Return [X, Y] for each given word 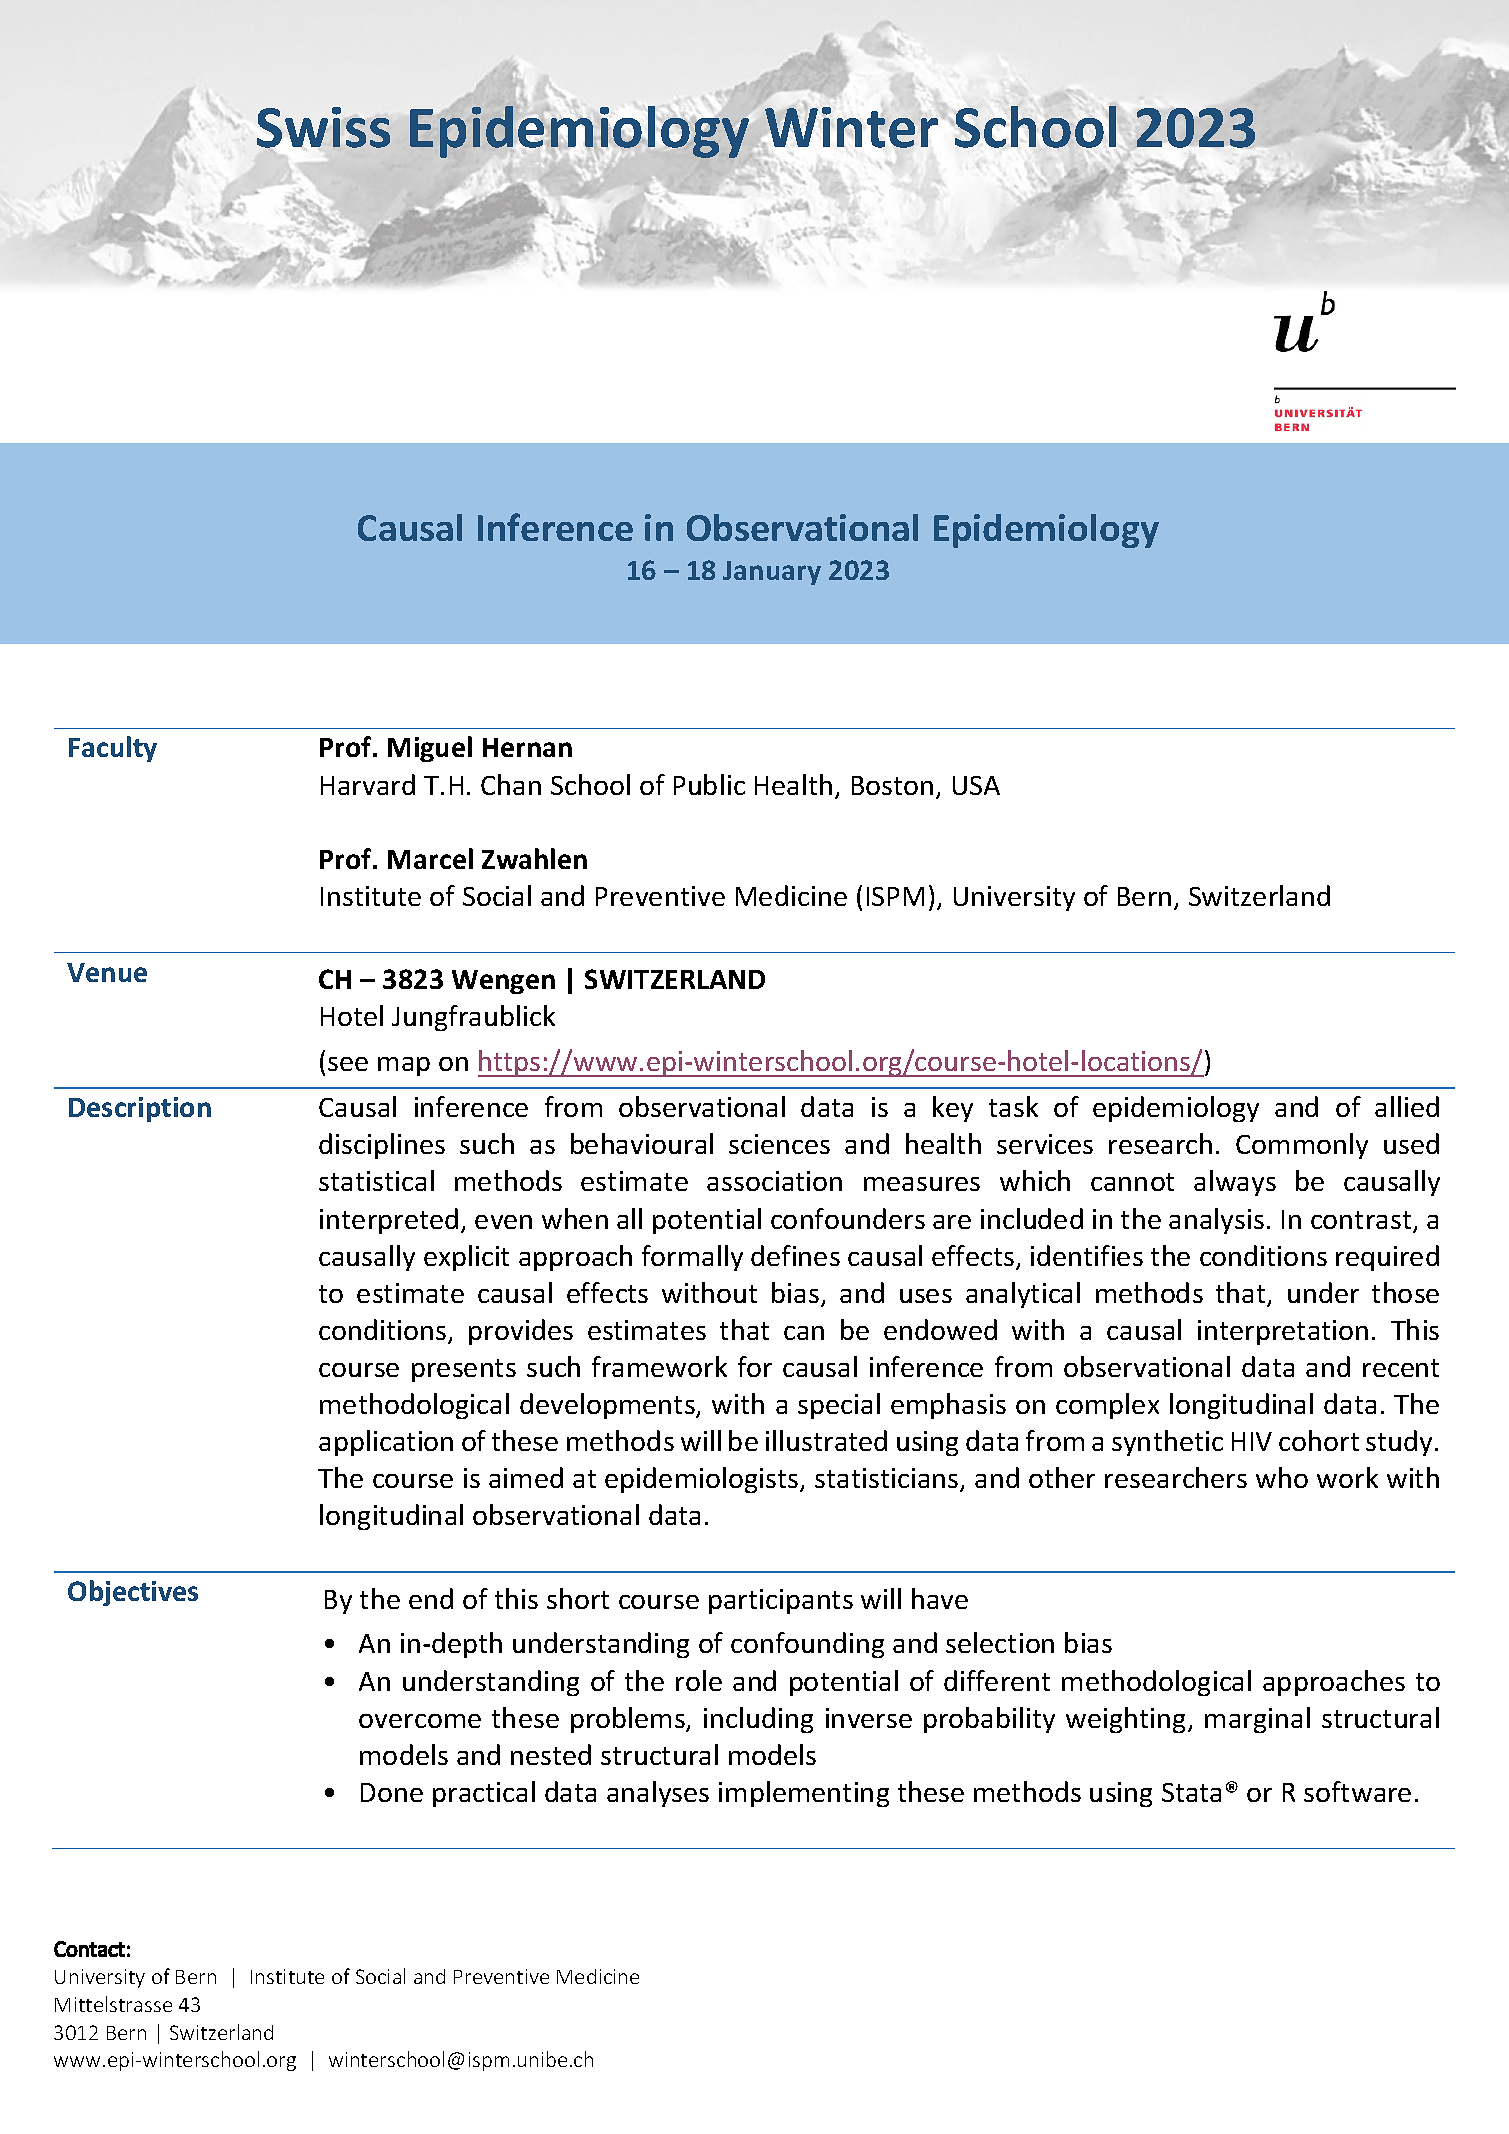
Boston [892, 785]
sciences [779, 1144]
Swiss [323, 127]
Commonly [1302, 1146]
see [348, 1064]
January [772, 573]
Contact [89, 1949]
